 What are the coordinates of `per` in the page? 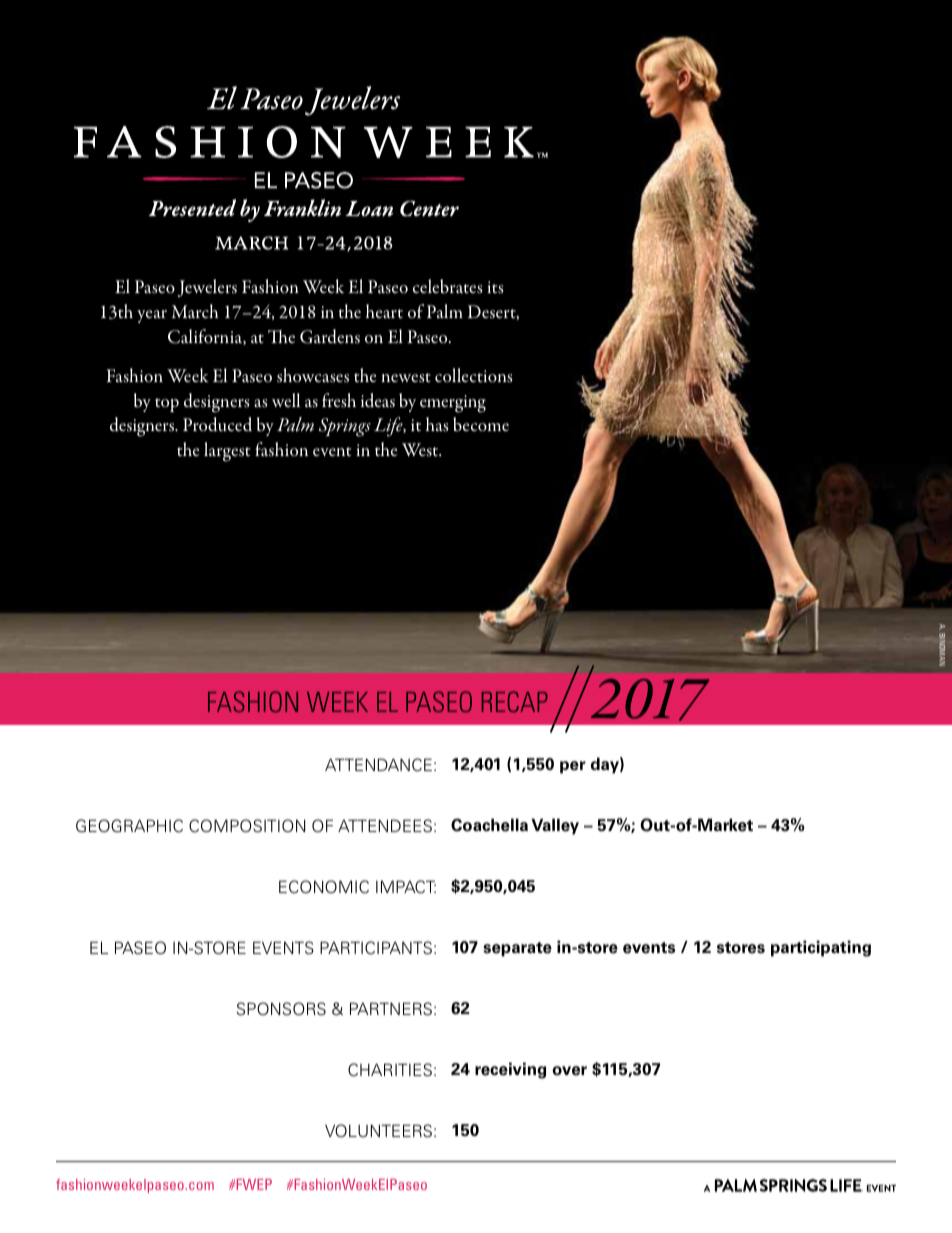 It's located at (573, 767).
